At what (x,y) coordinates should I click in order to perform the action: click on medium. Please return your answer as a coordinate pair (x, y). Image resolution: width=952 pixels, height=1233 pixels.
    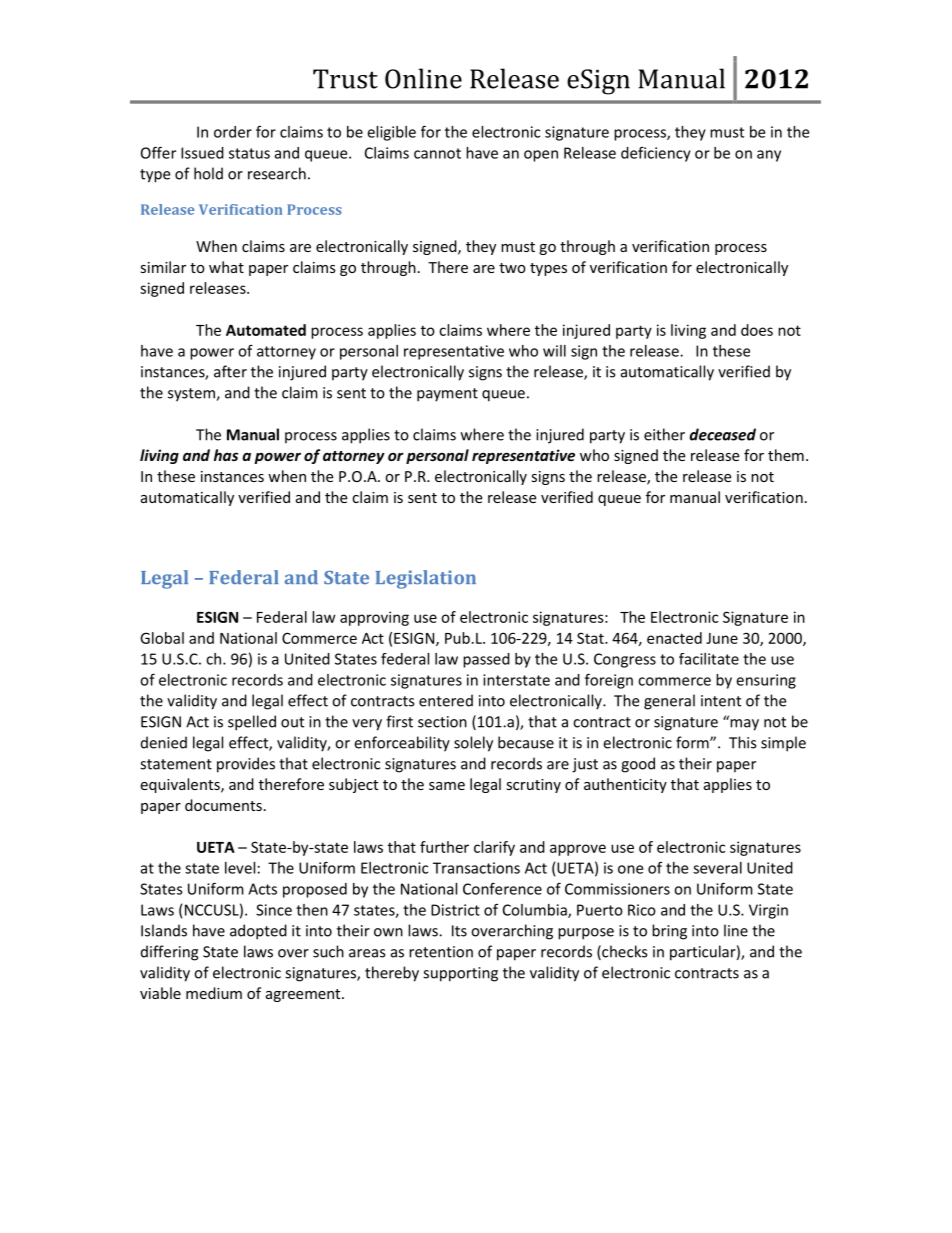
    Looking at the image, I should click on (214, 993).
